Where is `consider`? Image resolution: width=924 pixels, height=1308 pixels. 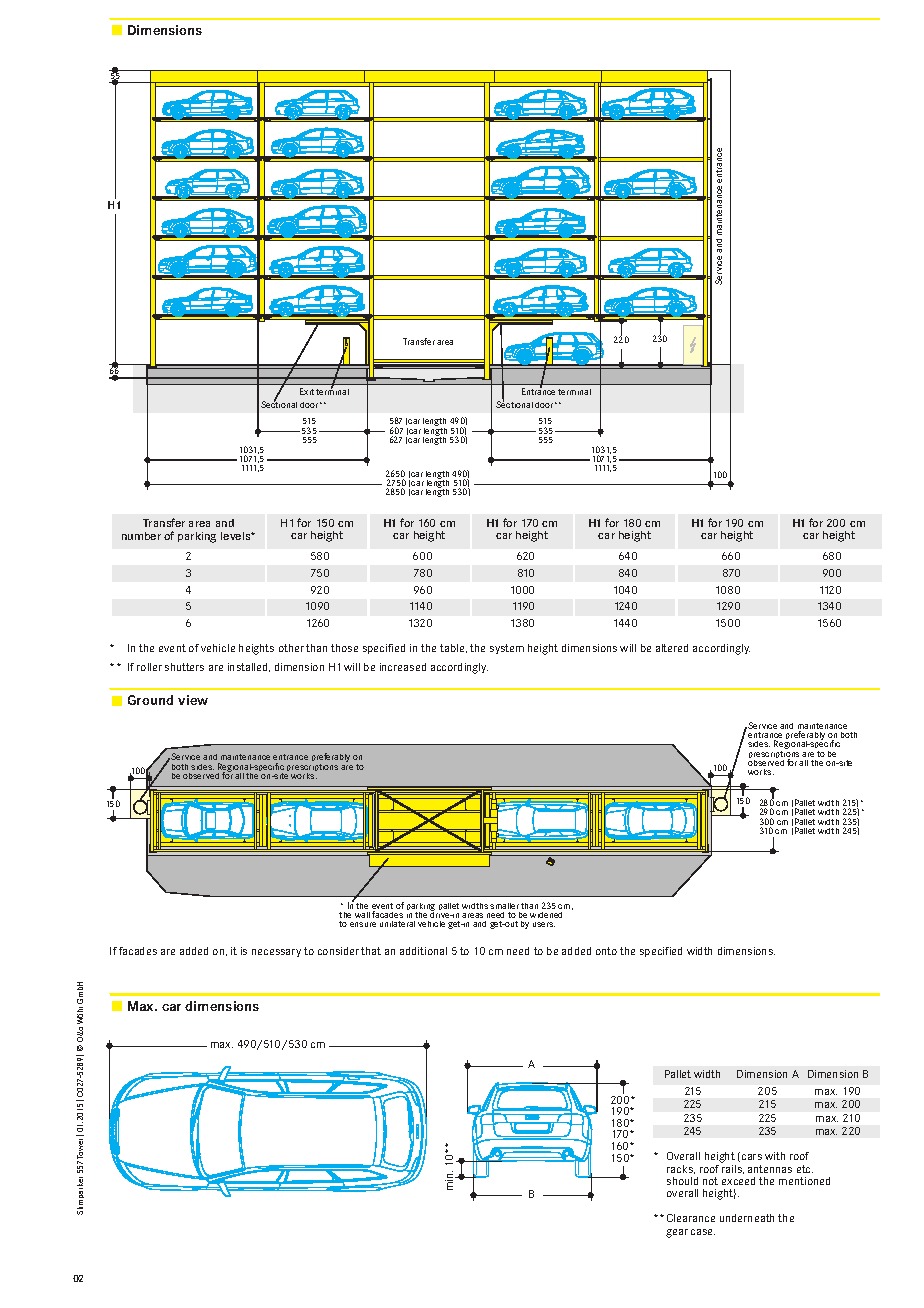
consider is located at coordinates (338, 951).
